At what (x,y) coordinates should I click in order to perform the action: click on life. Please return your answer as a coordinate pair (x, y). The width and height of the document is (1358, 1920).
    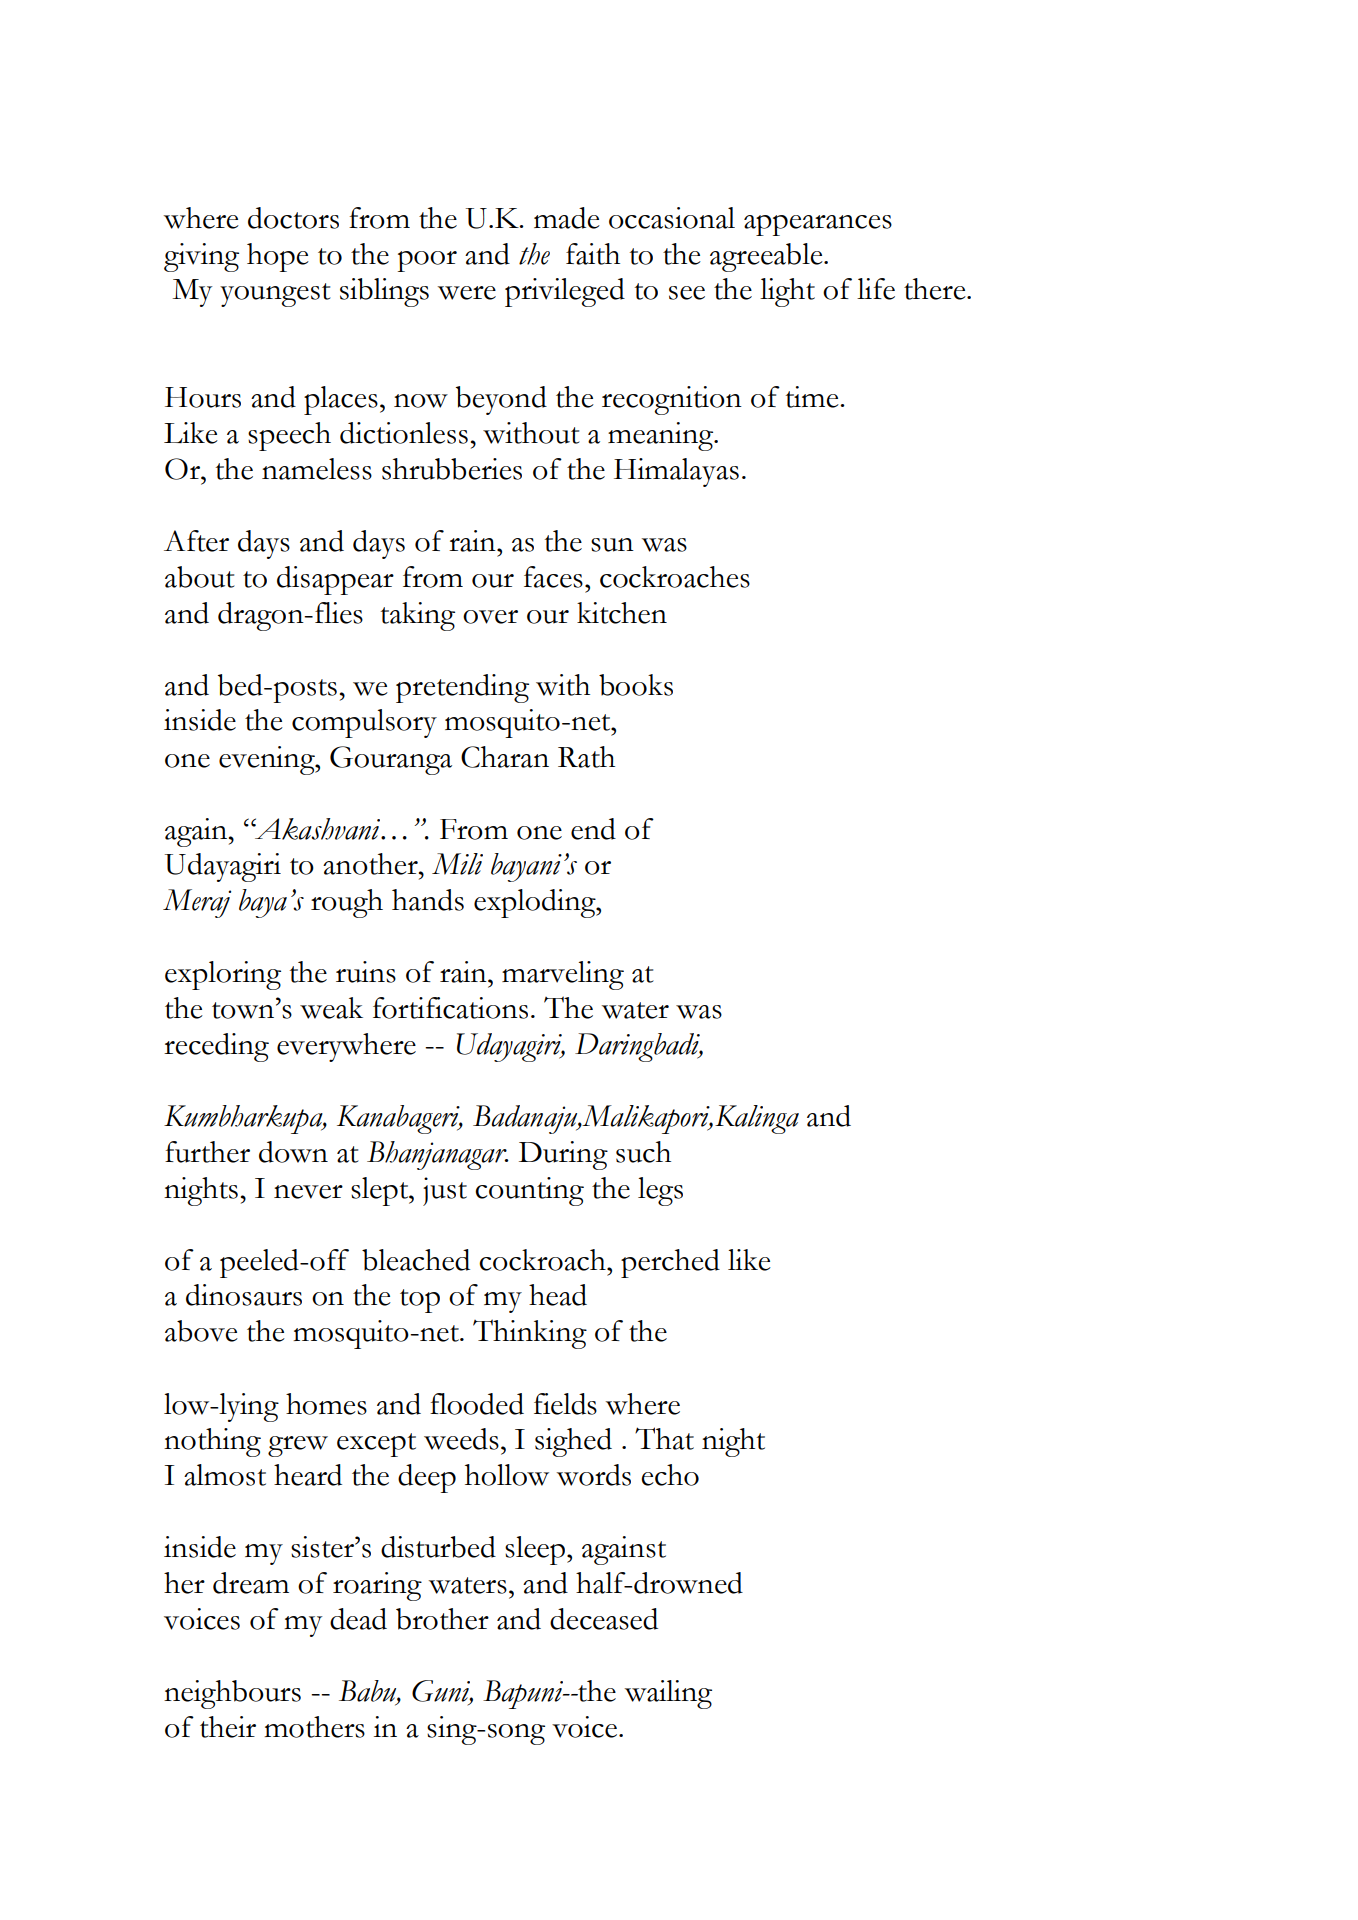
    Looking at the image, I should click on (876, 289).
